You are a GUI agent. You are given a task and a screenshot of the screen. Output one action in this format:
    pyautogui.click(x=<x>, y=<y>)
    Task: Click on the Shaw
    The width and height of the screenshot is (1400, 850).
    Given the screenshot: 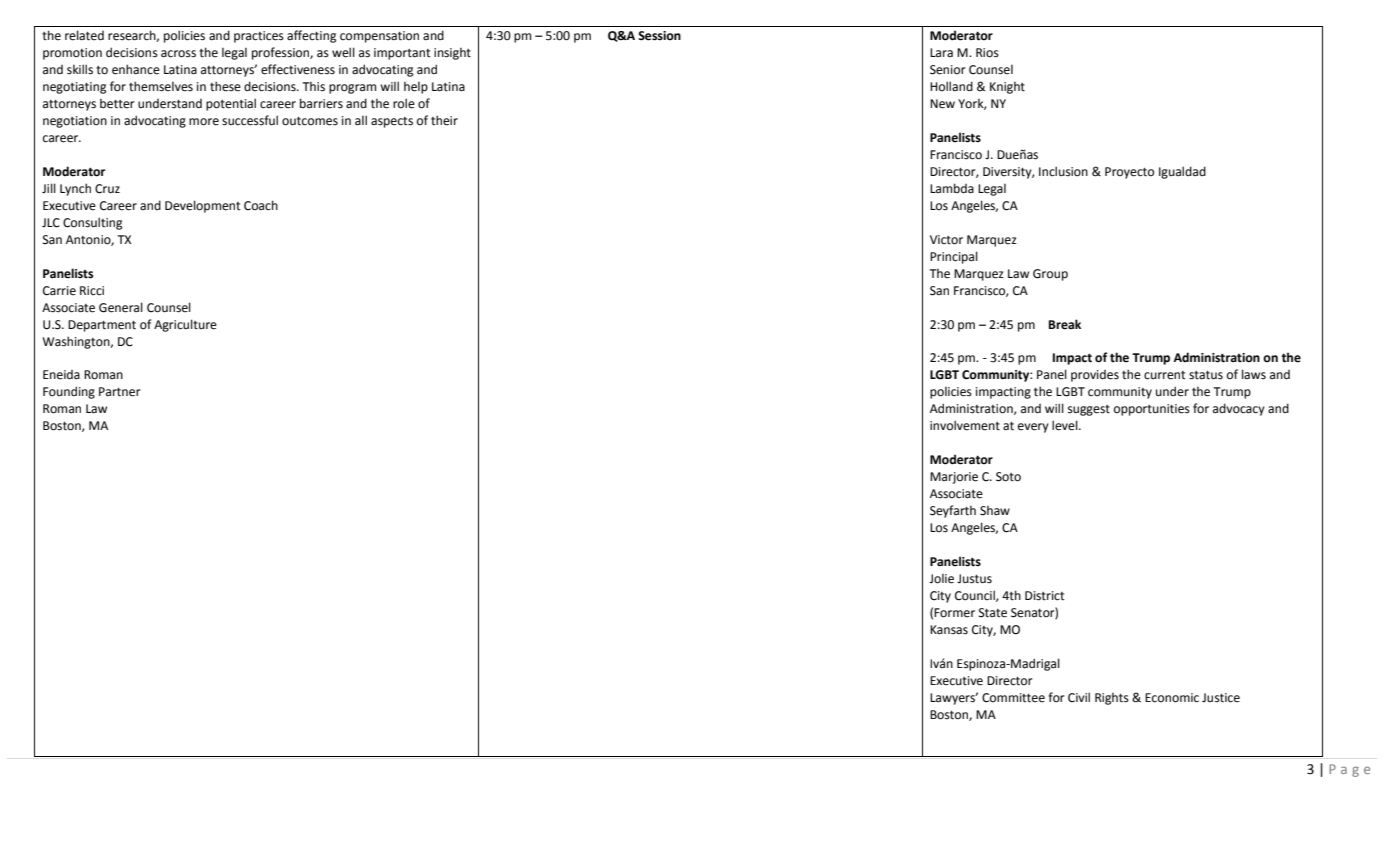 What is the action you would take?
    pyautogui.click(x=995, y=511)
